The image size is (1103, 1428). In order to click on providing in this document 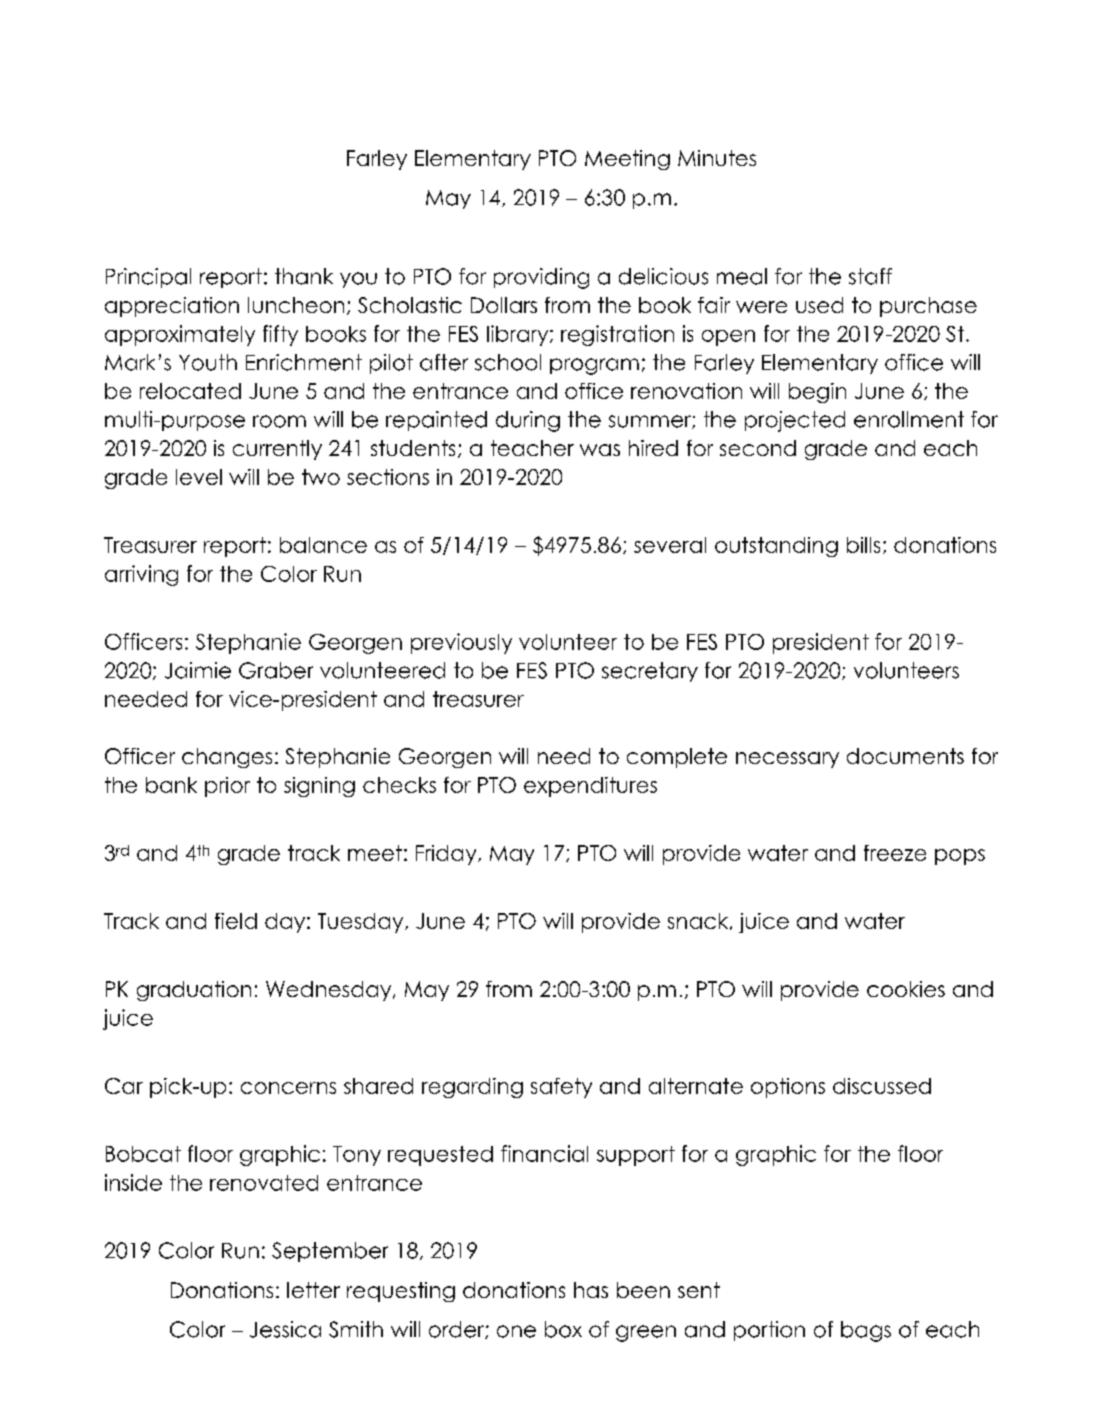, I will do `click(541, 278)`.
